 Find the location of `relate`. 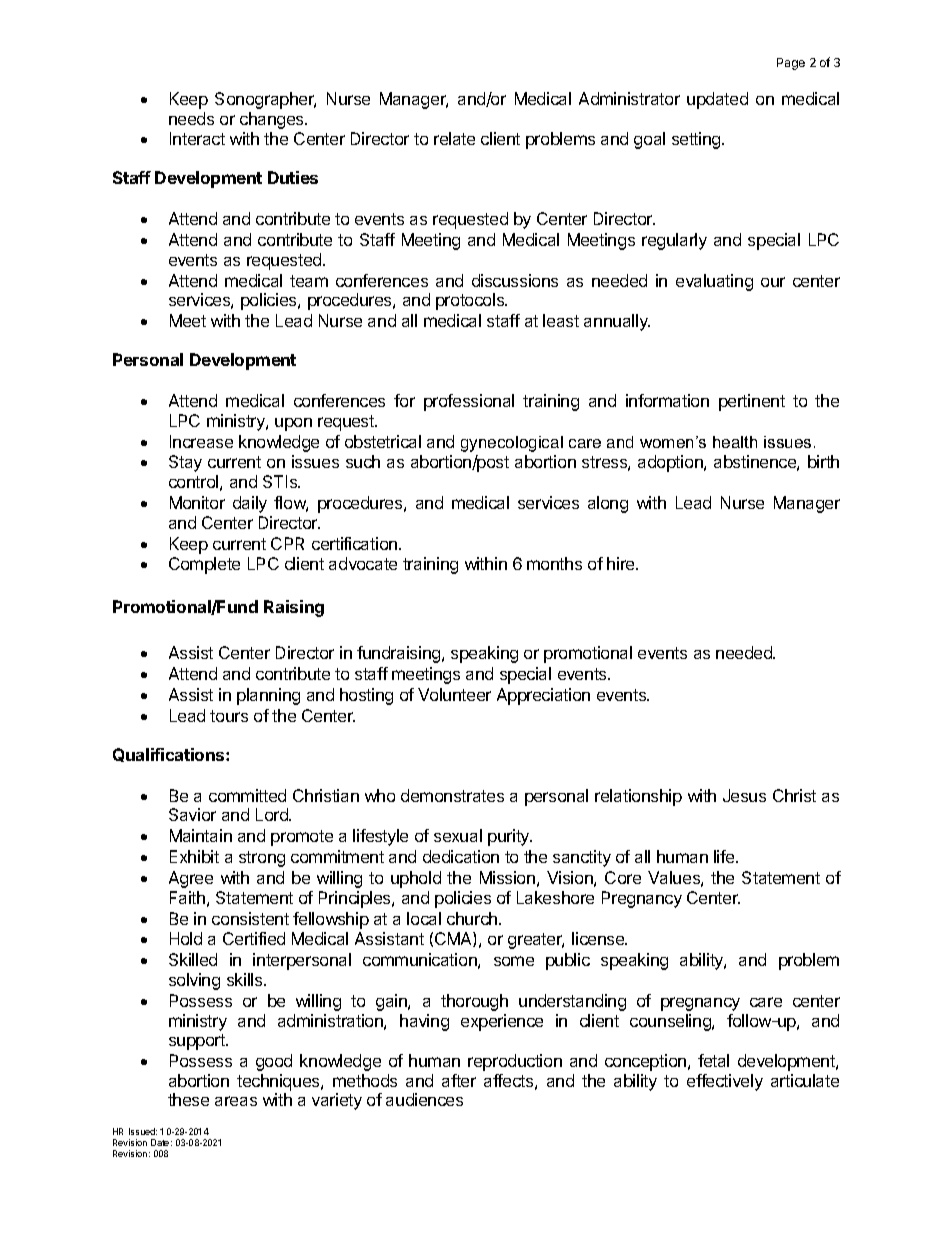

relate is located at coordinates (454, 138).
